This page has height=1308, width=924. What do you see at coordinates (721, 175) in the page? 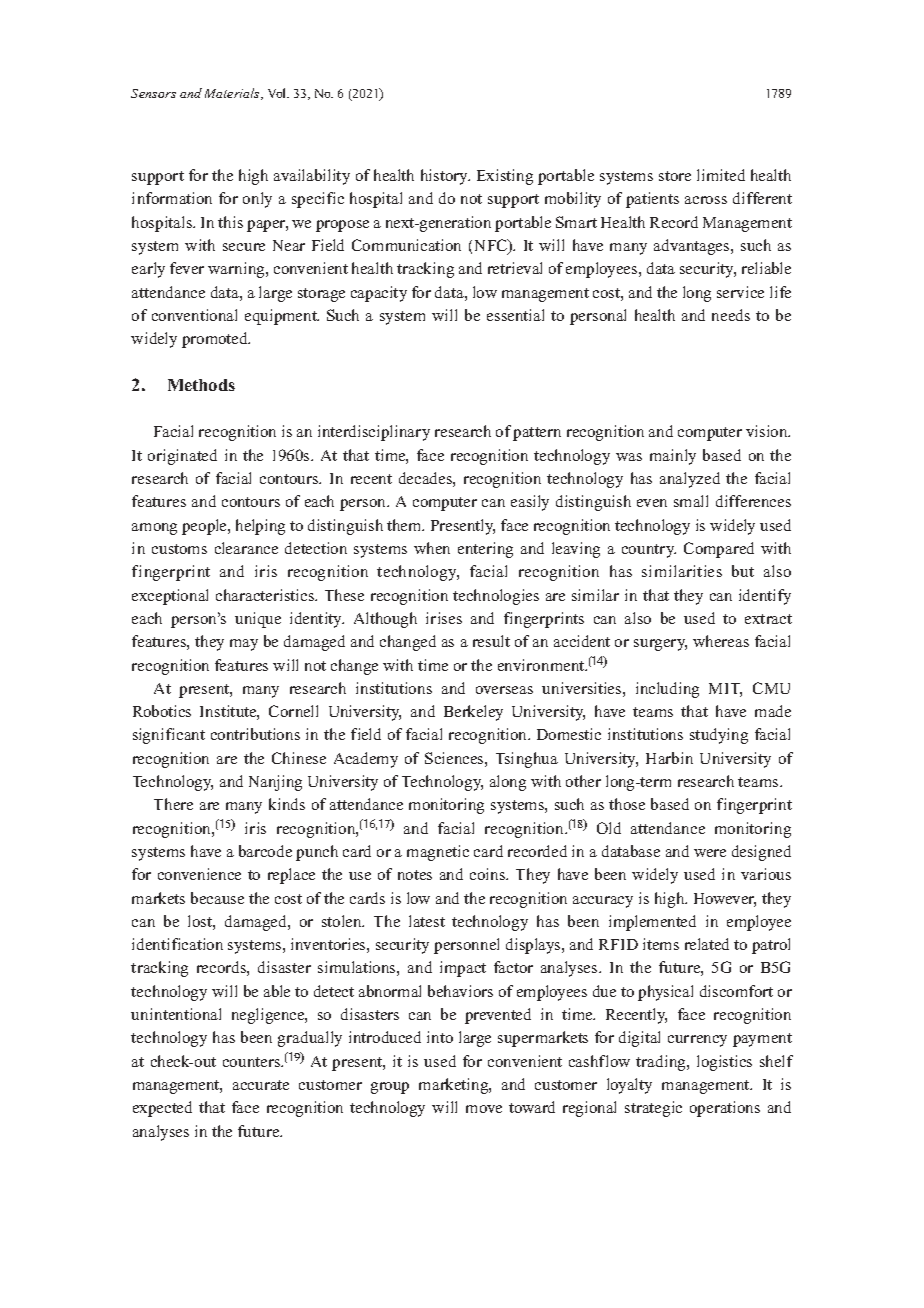
I see `limited` at bounding box center [721, 175].
